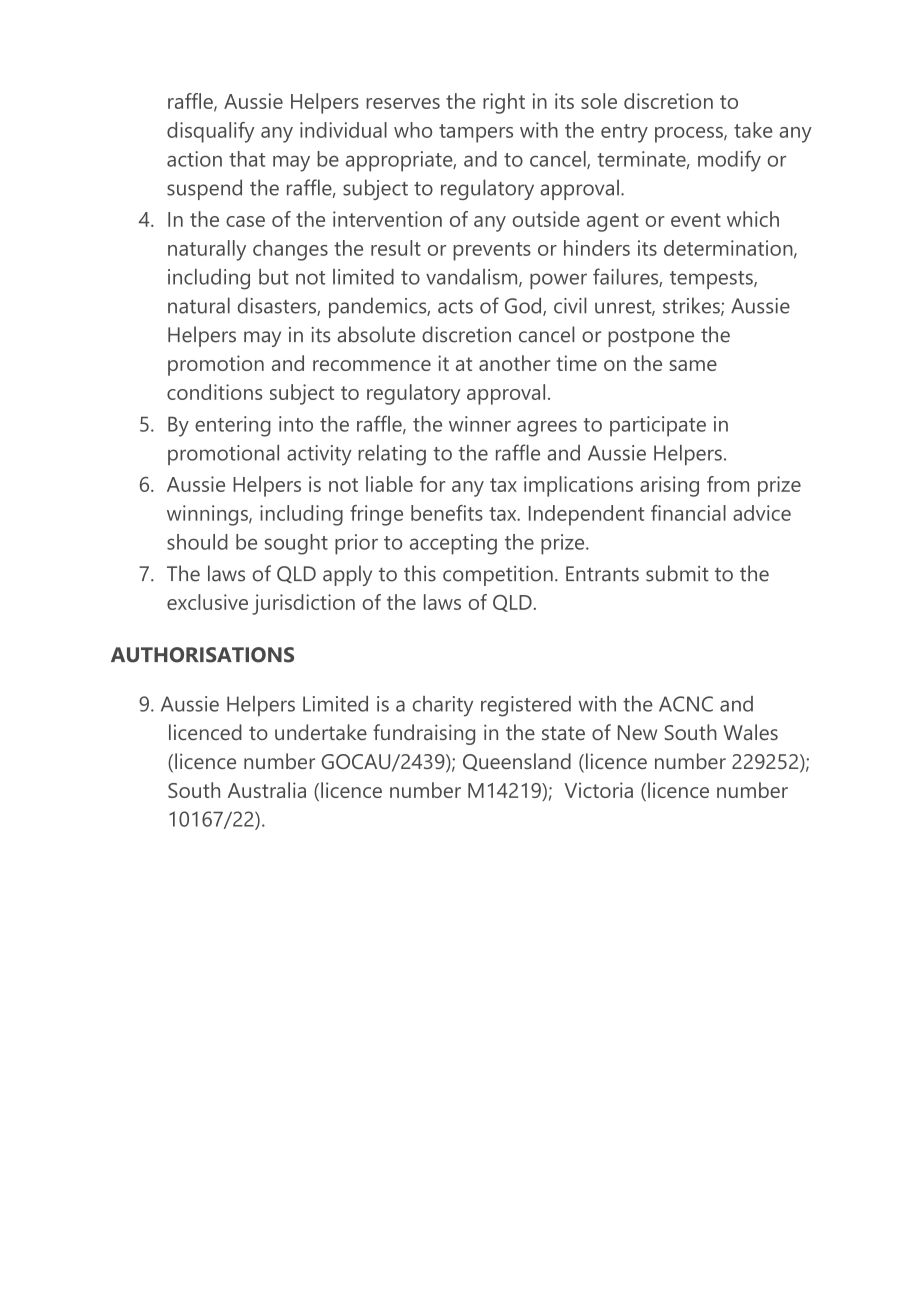 This screenshot has height=1308, width=924. I want to click on Australia, so click(267, 790).
